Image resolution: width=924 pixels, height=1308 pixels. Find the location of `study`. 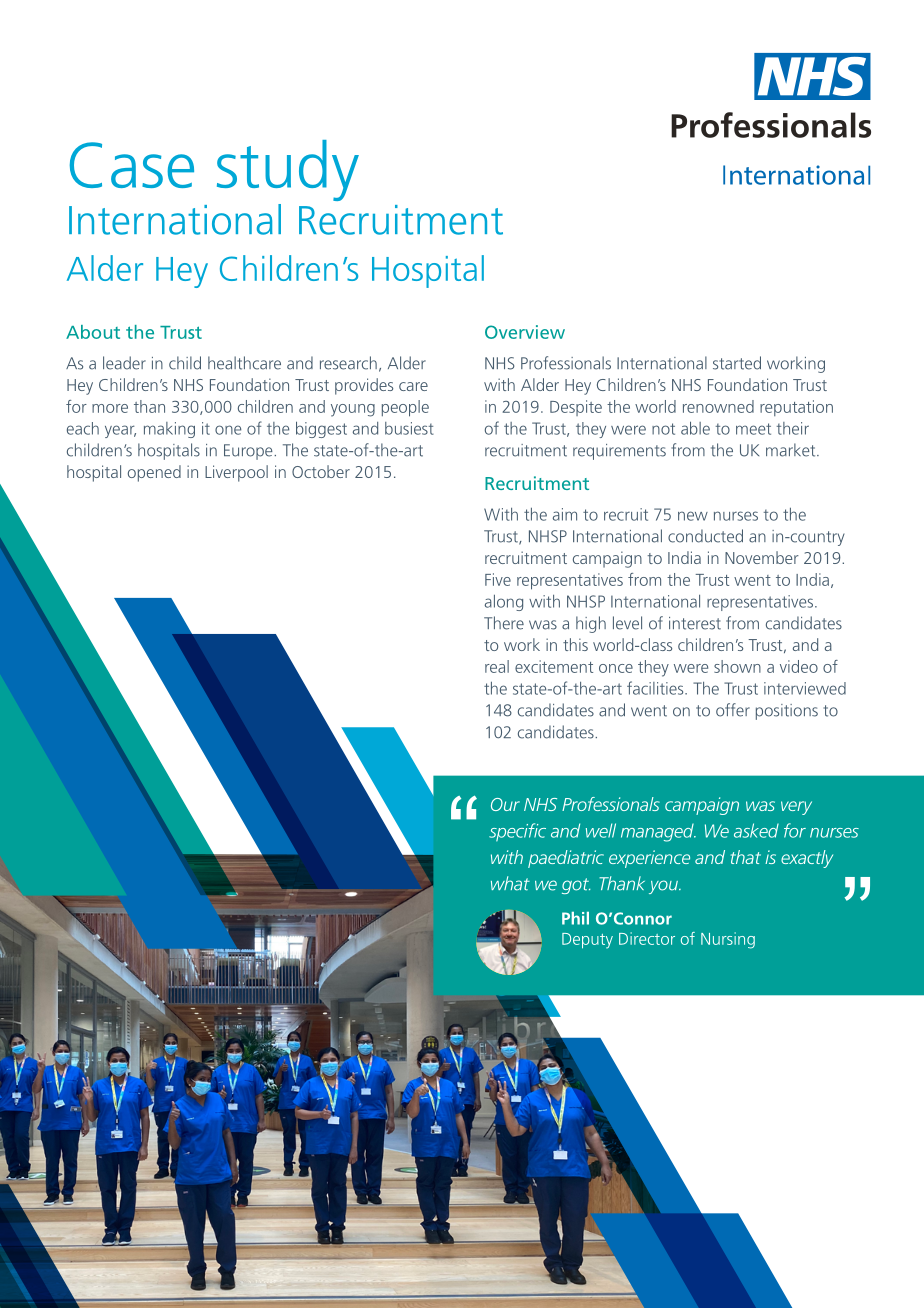

study is located at coordinates (288, 170).
